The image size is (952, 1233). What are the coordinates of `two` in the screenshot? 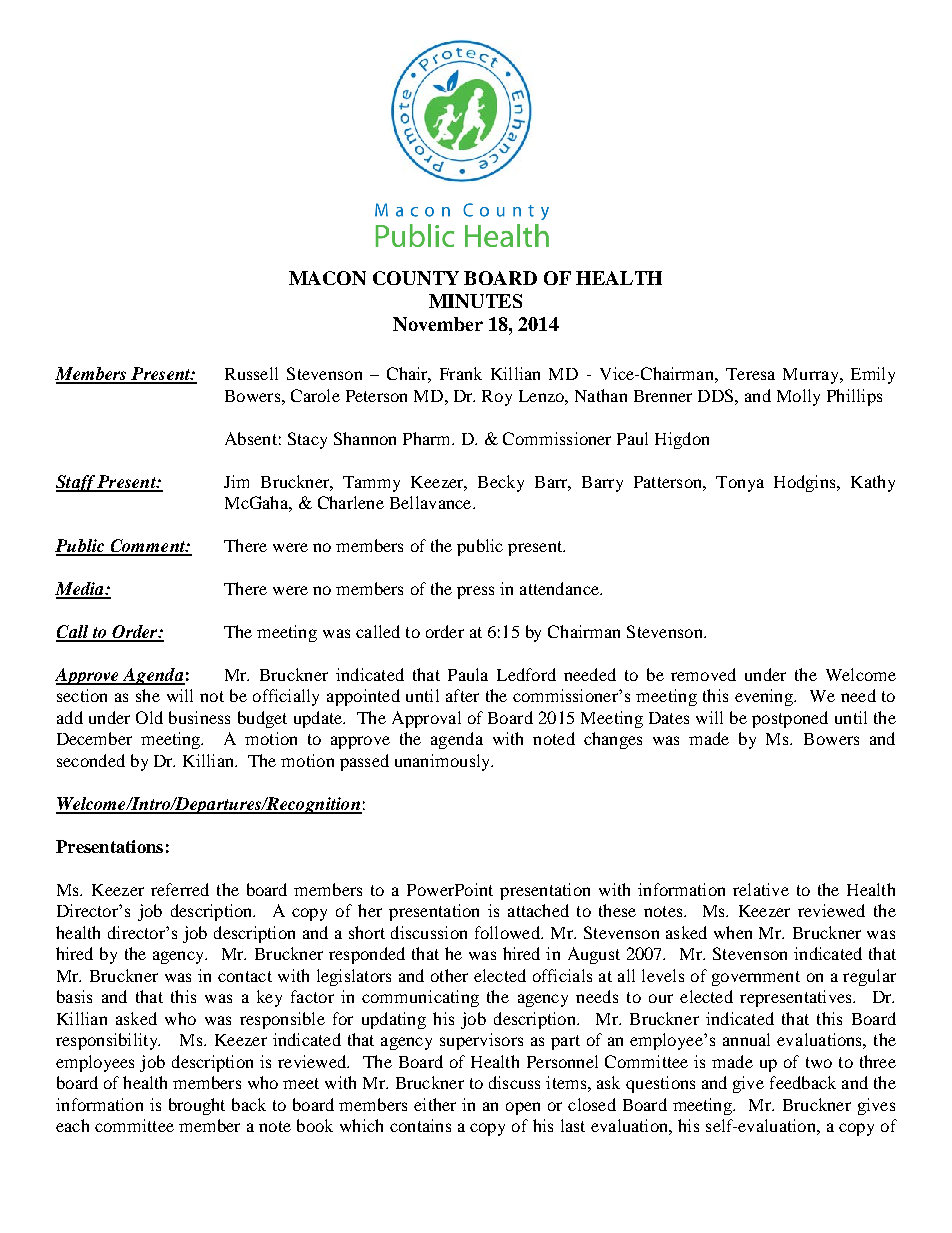 It's located at (819, 1062).
